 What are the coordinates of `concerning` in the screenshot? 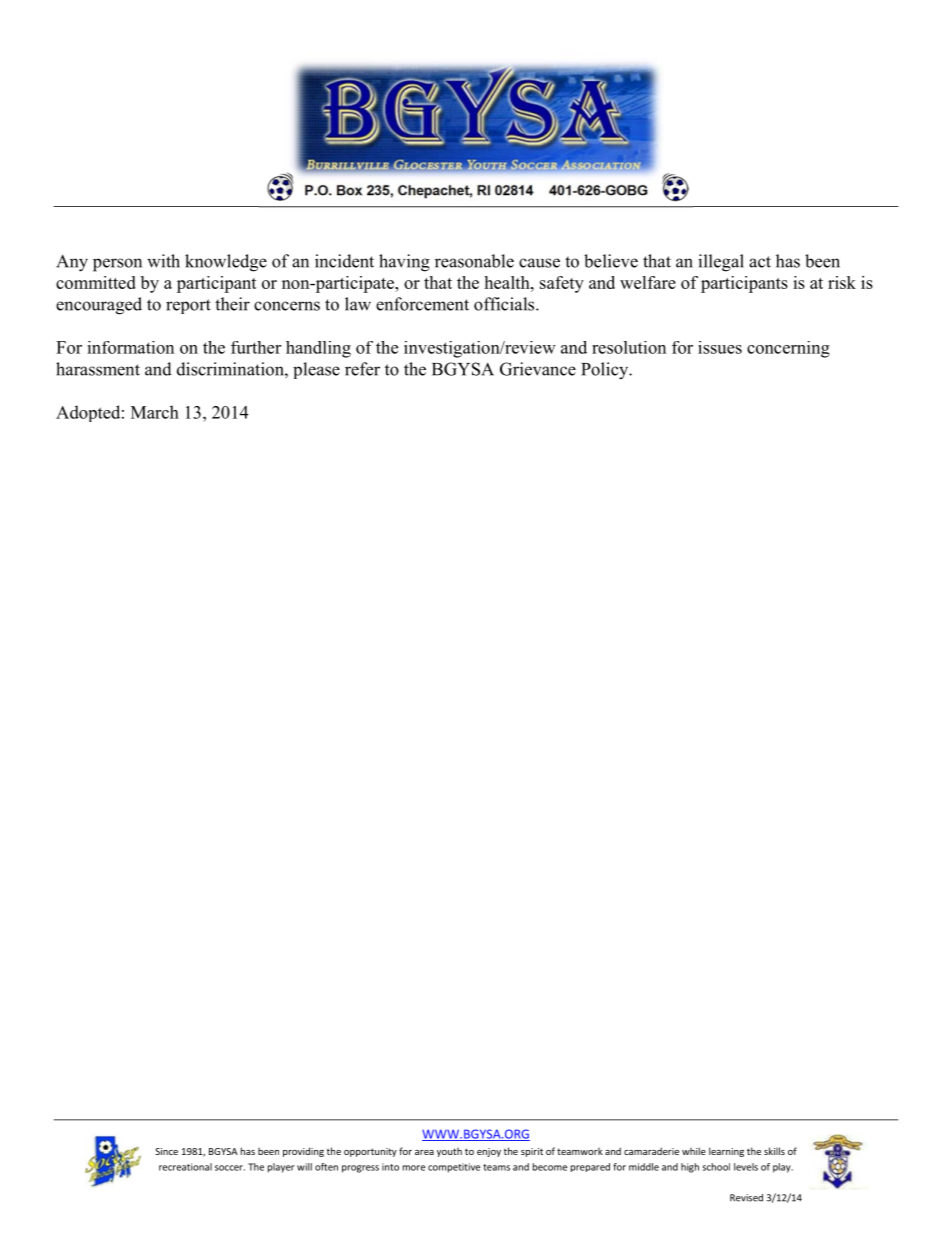 It's located at (788, 349).
